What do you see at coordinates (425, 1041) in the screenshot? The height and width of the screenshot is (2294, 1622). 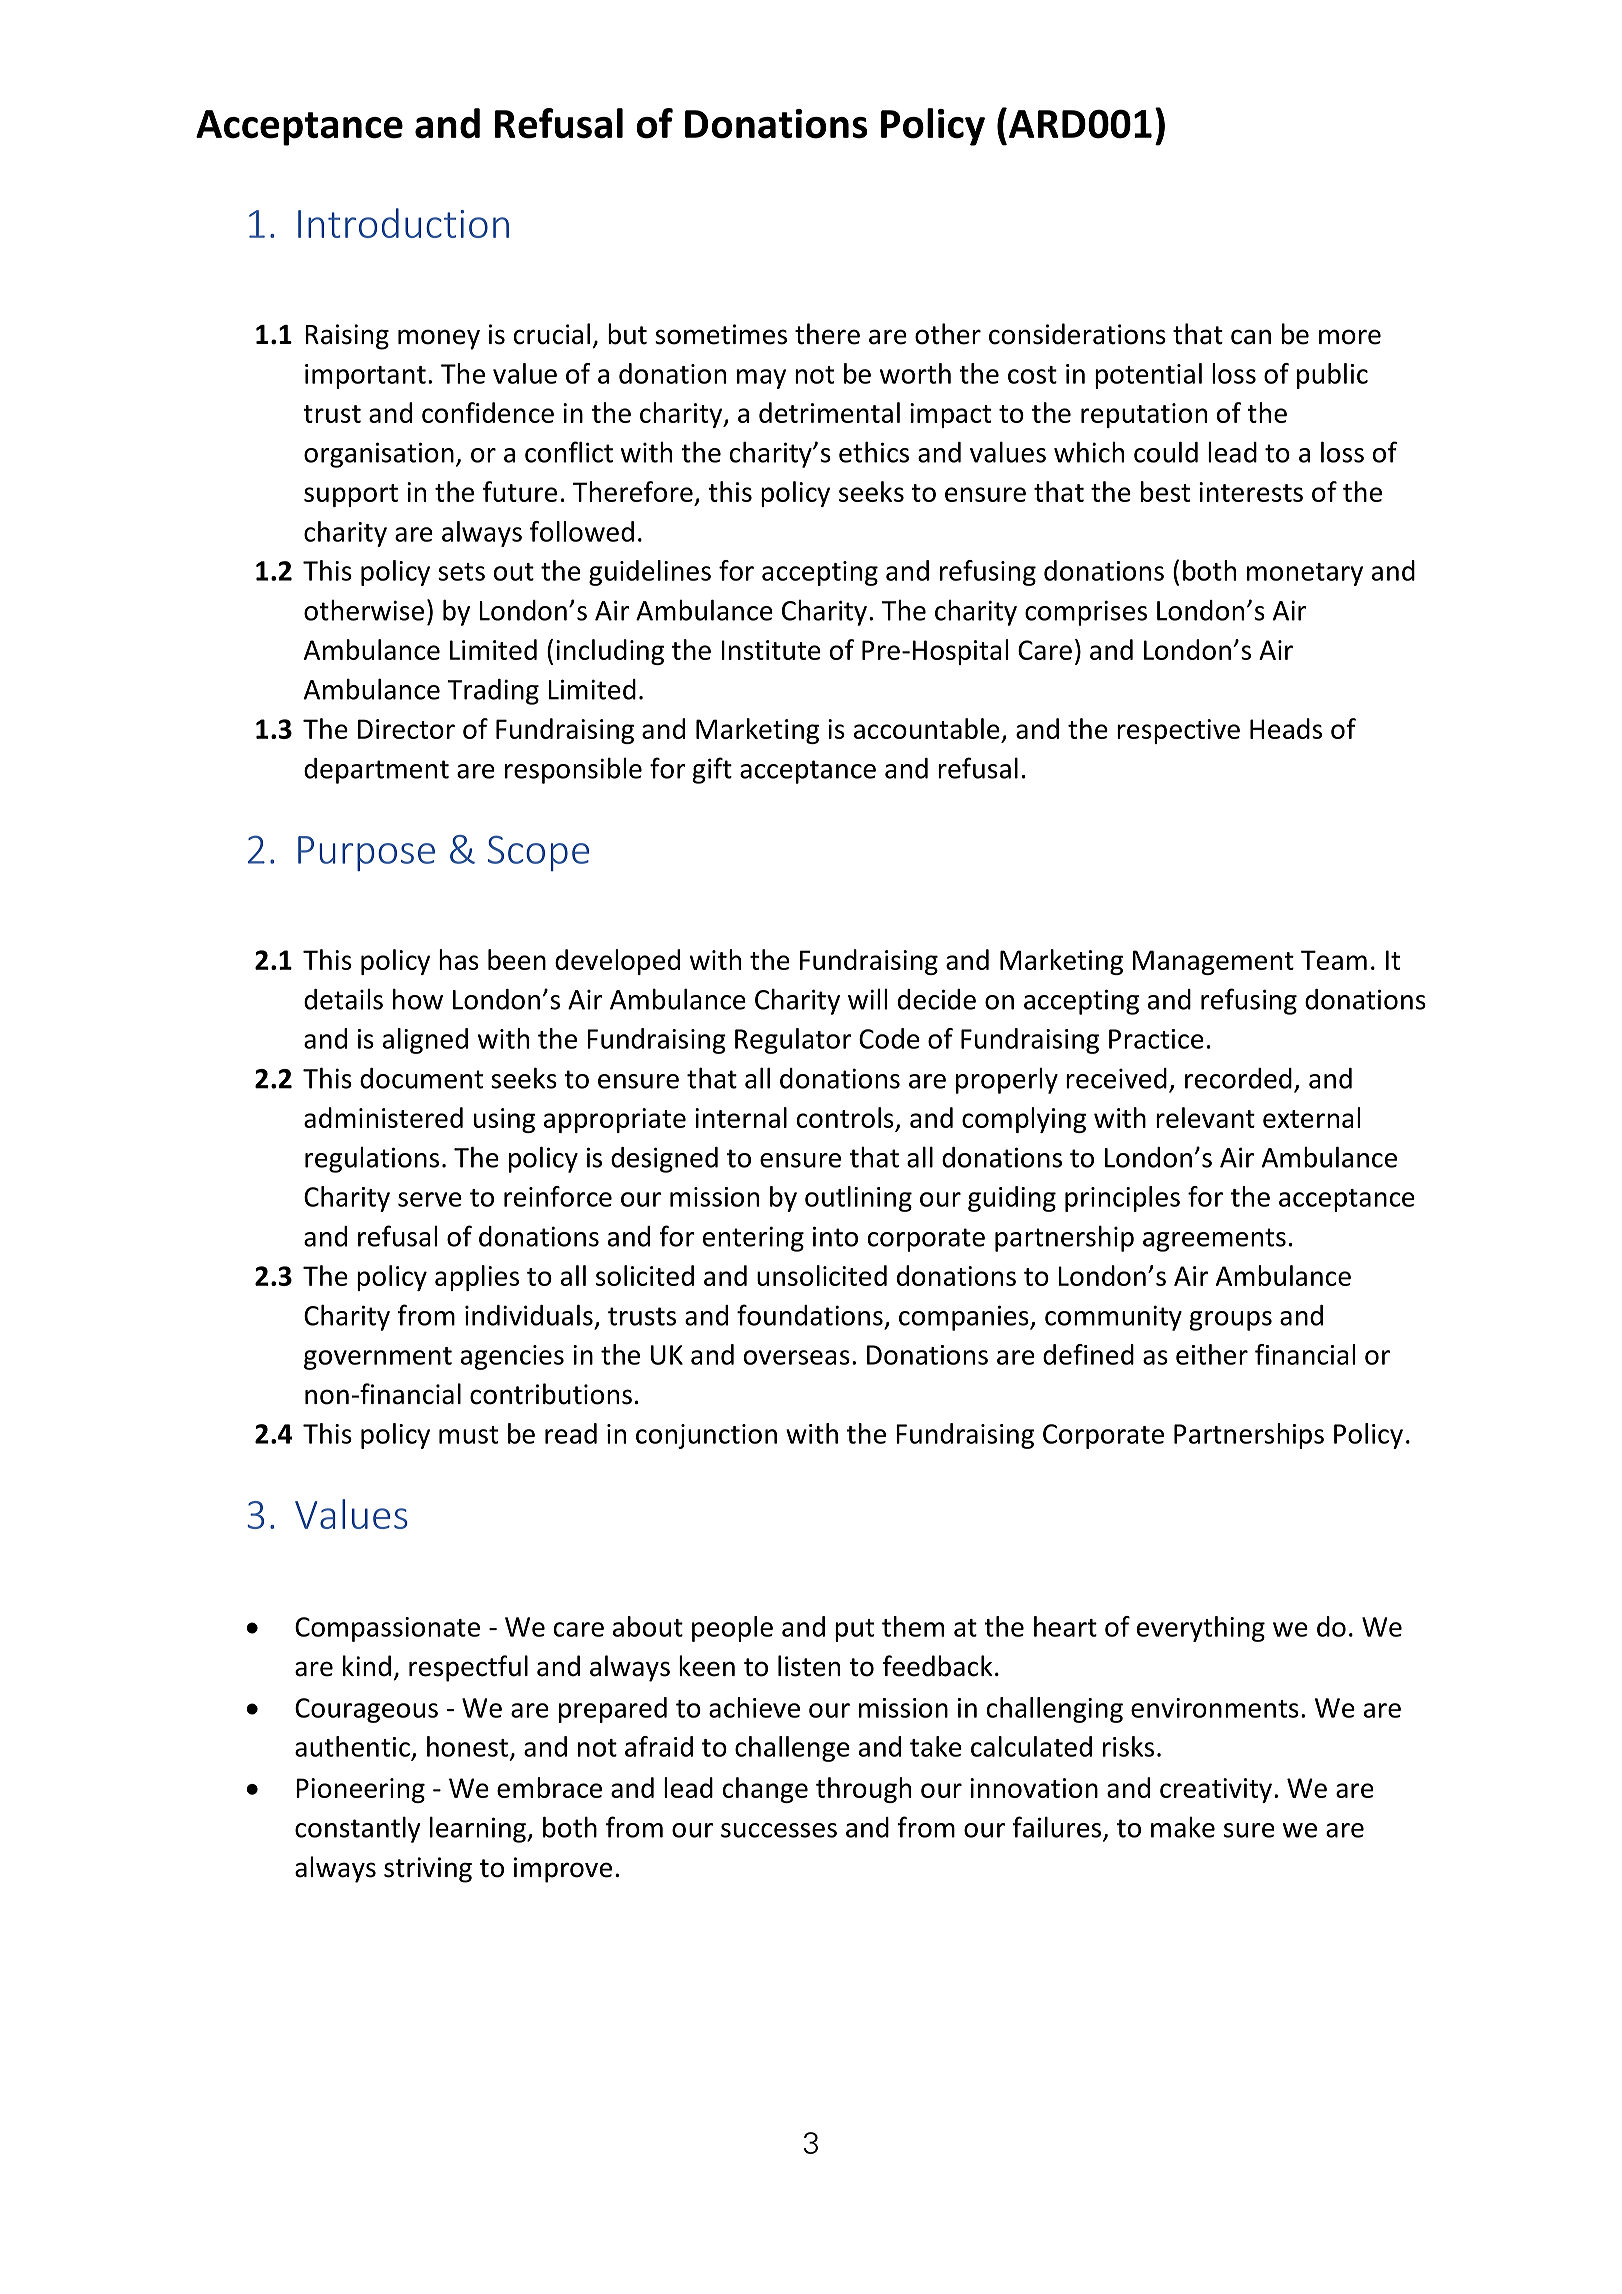 I see `aligned` at bounding box center [425, 1041].
